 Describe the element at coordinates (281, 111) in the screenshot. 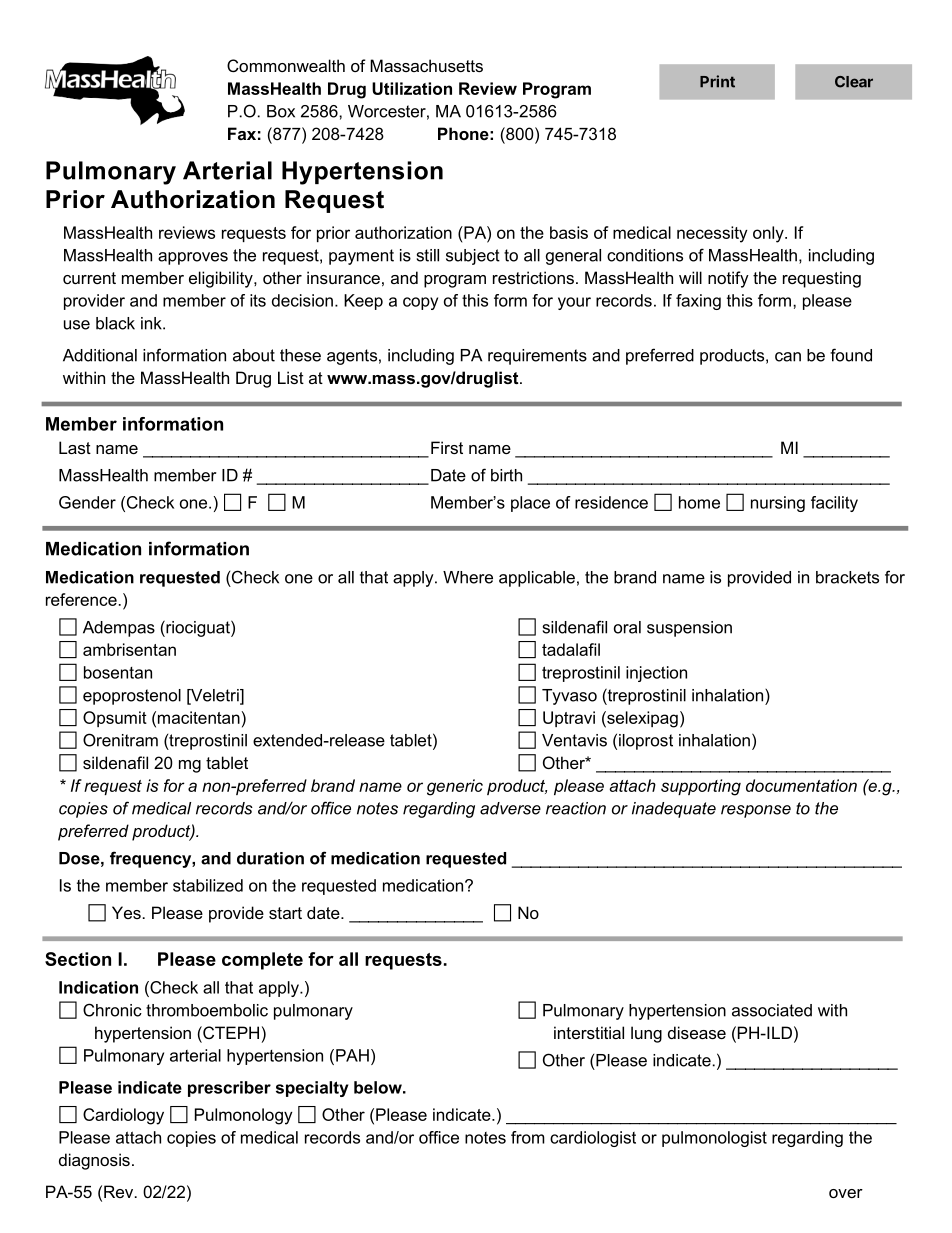

I see `Box` at that location.
